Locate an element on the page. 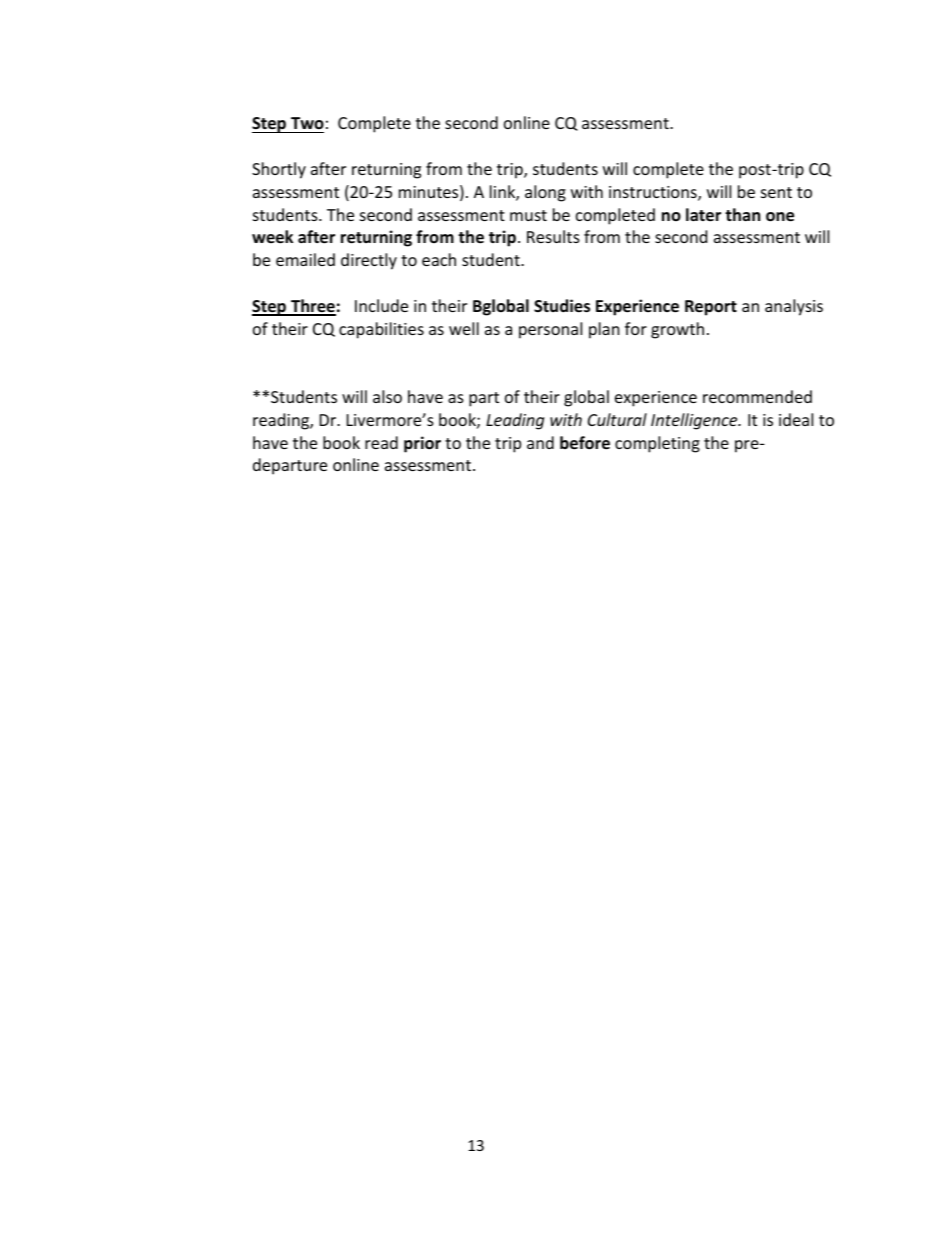 This document has height=1233, width=952. recommended is located at coordinates (757, 396).
